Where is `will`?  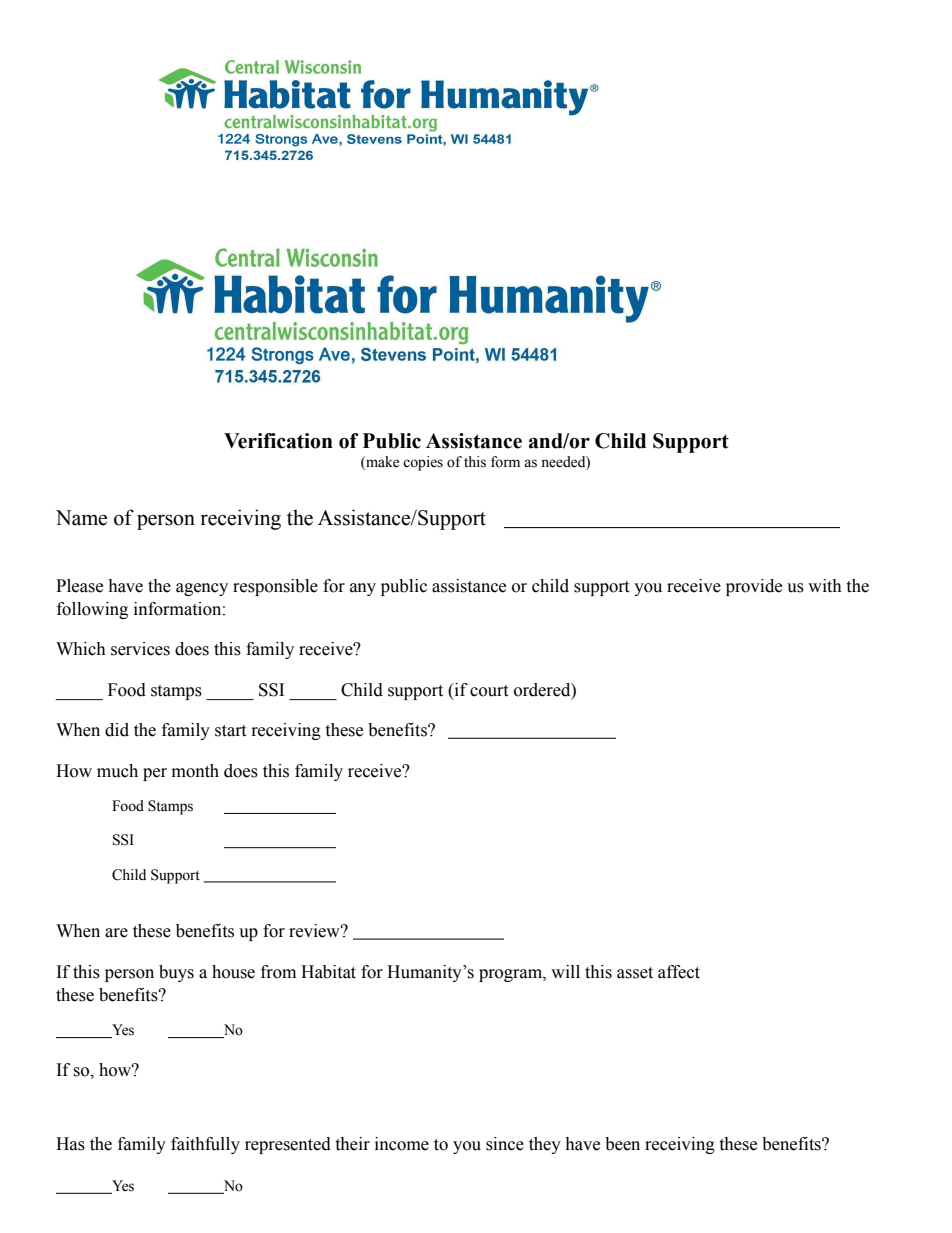
will is located at coordinates (565, 971).
